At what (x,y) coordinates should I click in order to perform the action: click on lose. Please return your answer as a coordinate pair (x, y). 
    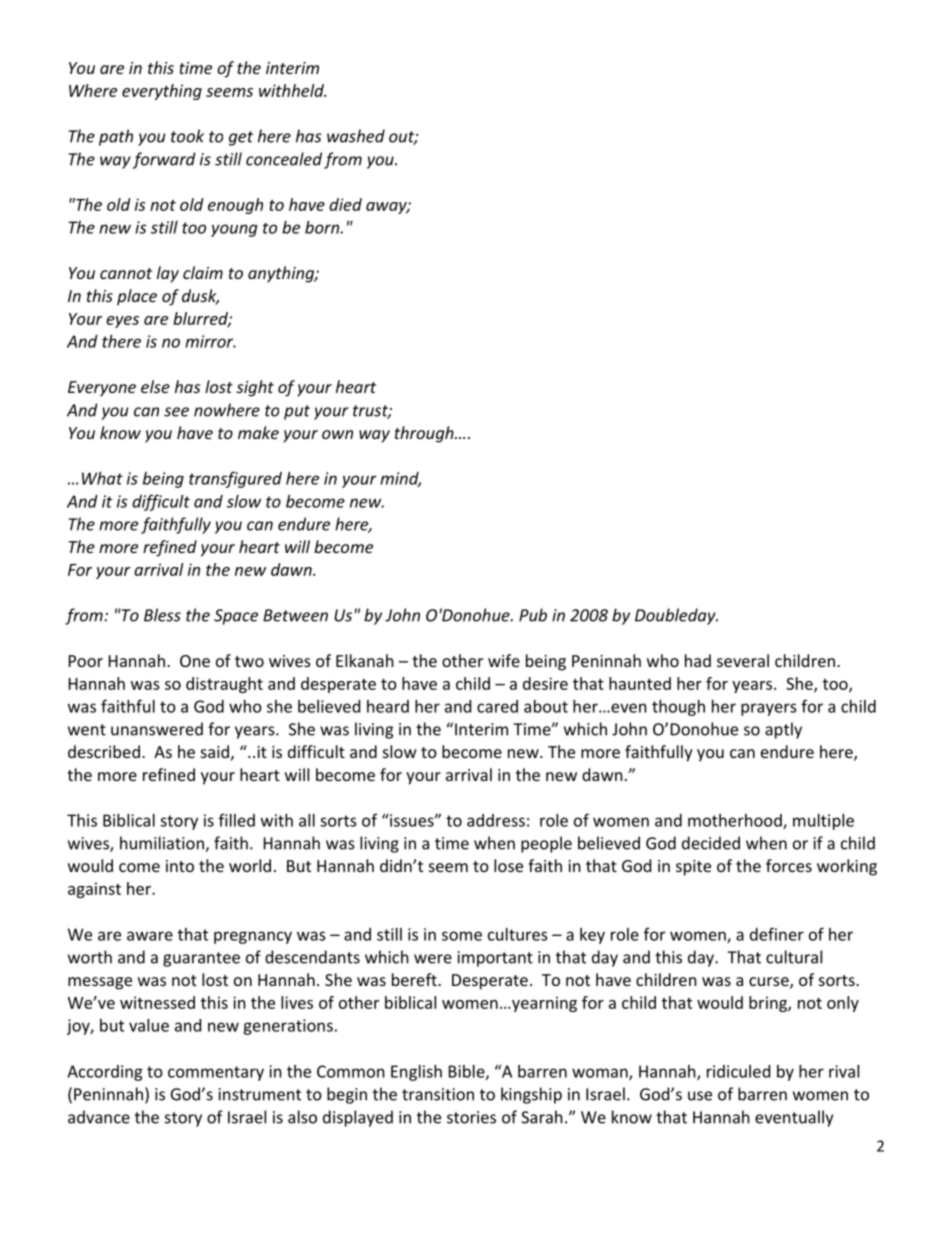
    Looking at the image, I should click on (508, 865).
